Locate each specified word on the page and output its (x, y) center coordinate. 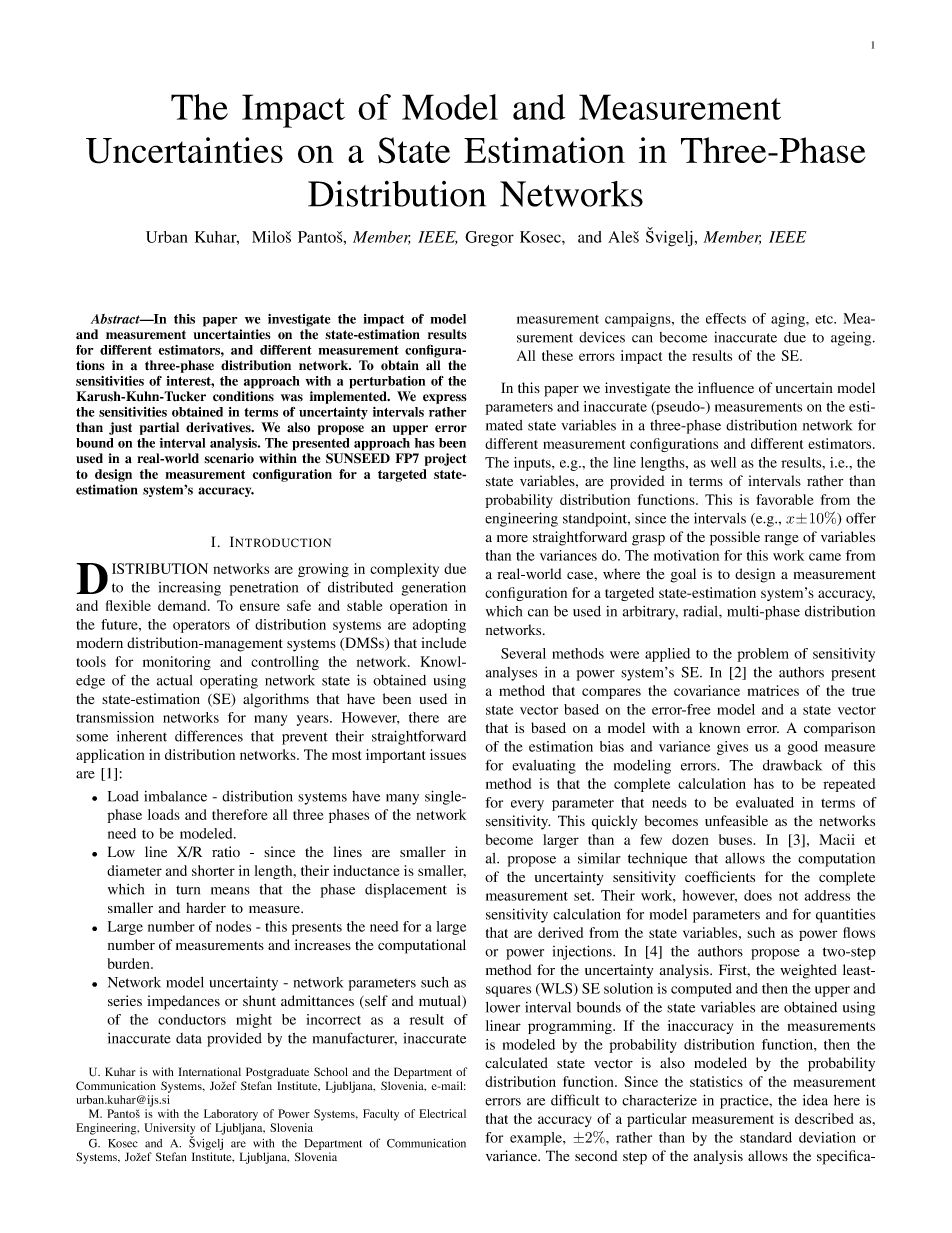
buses (736, 839)
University (169, 1130)
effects (726, 318)
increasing (190, 589)
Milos (271, 237)
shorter (213, 870)
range (781, 540)
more (512, 539)
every (527, 805)
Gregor (489, 239)
